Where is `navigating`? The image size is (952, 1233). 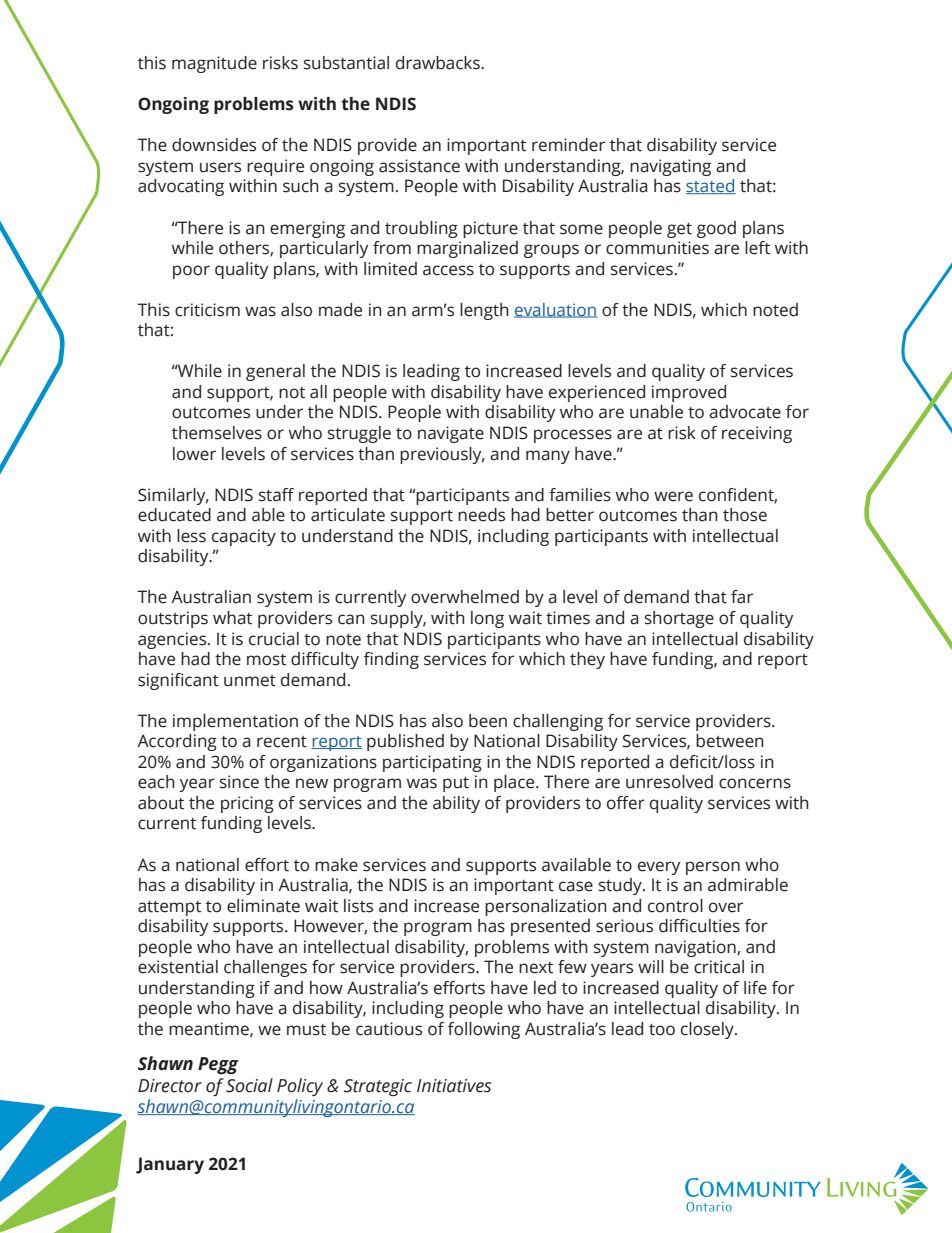
navigating is located at coordinates (670, 167).
